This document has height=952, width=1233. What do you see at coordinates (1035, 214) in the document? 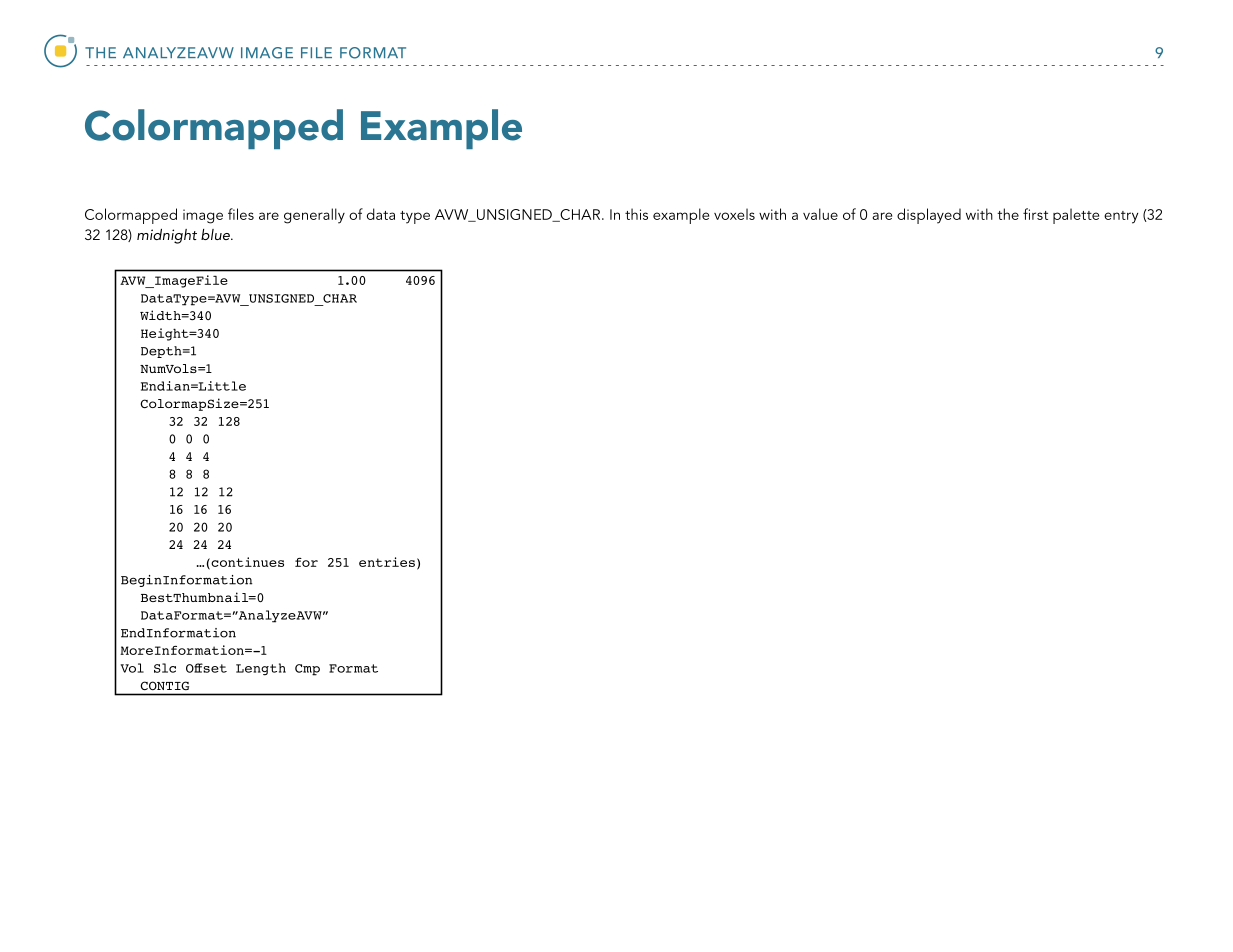
I see `first` at bounding box center [1035, 214].
